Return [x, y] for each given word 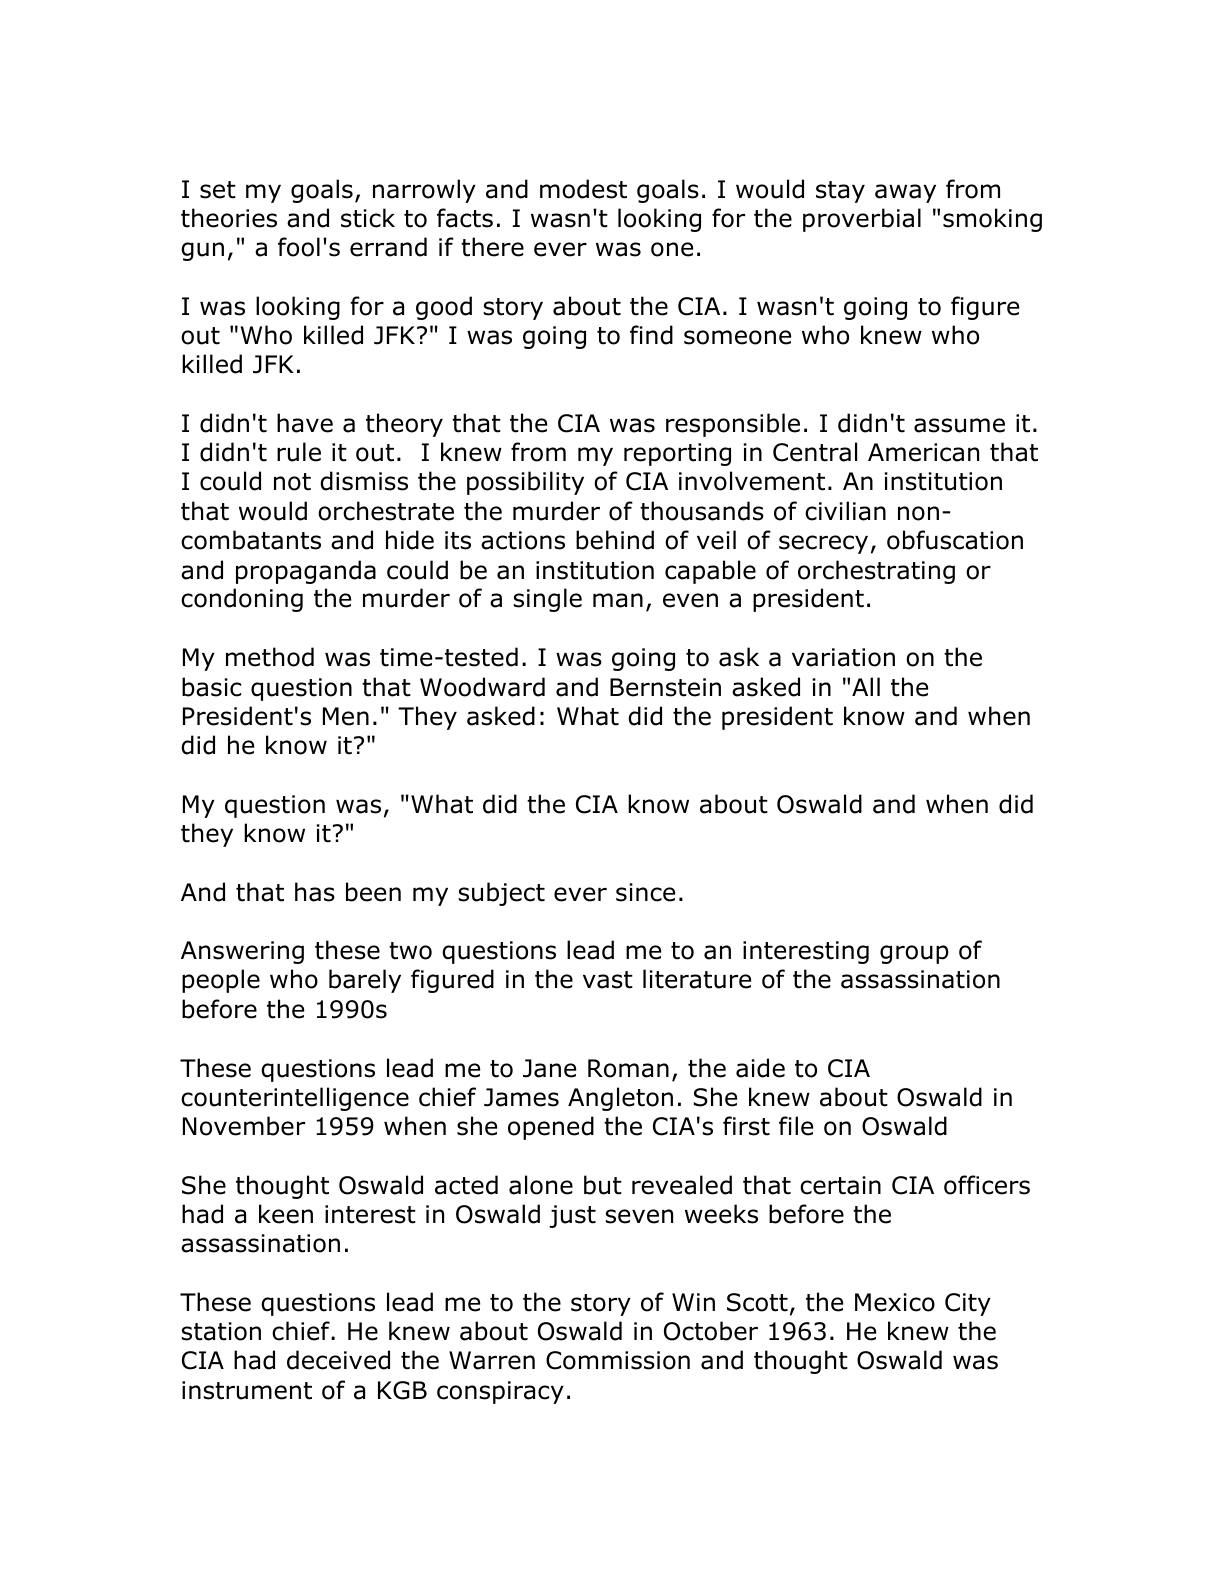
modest [583, 189]
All [866, 686]
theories [229, 218]
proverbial [862, 220]
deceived [338, 1360]
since [645, 892]
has [315, 892]
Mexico [895, 1302]
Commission [618, 1360]
